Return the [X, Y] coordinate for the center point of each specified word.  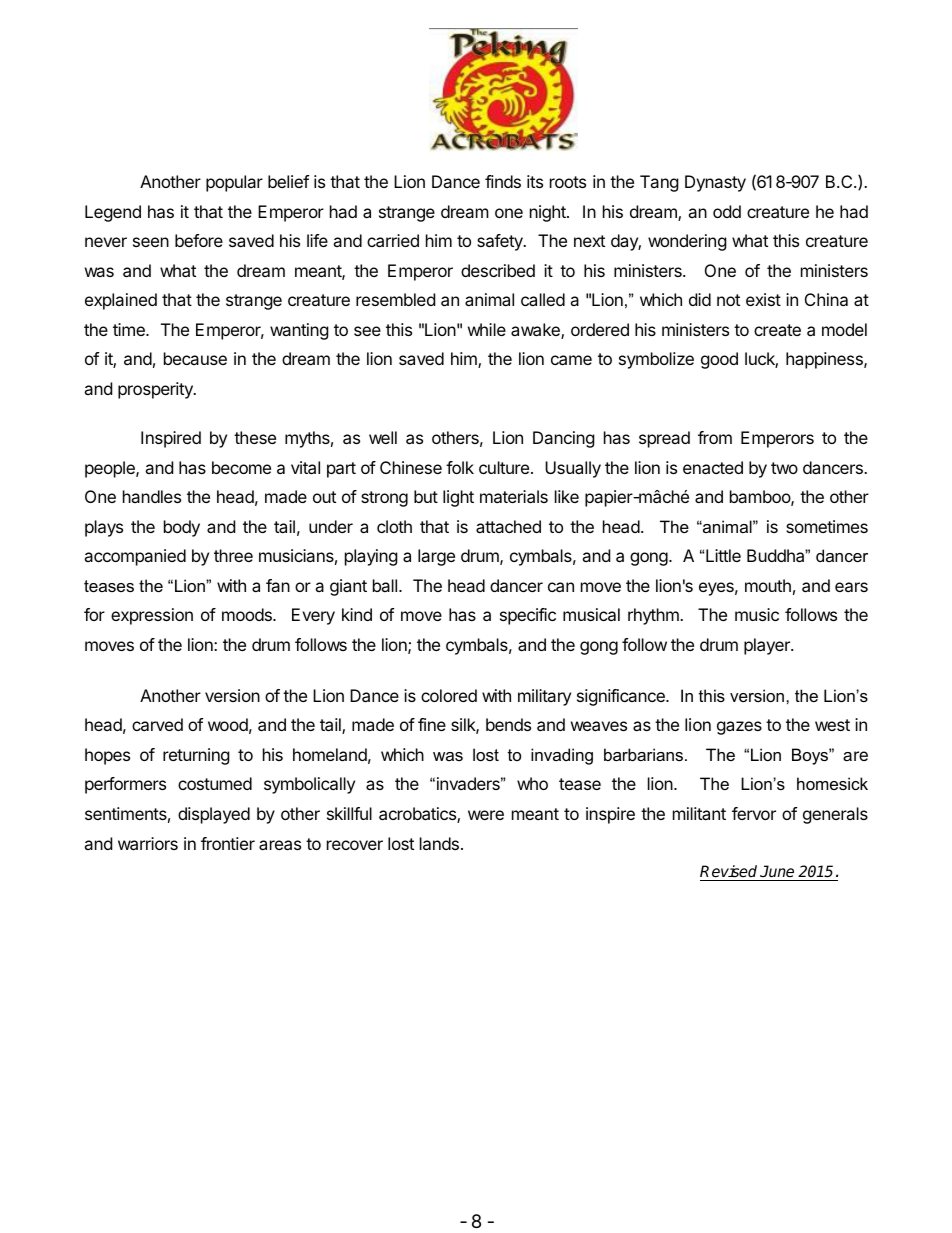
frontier [228, 843]
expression [152, 616]
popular [234, 183]
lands [439, 843]
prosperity [156, 390]
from [715, 437]
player [768, 646]
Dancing [564, 439]
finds [503, 181]
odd [727, 211]
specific [528, 616]
